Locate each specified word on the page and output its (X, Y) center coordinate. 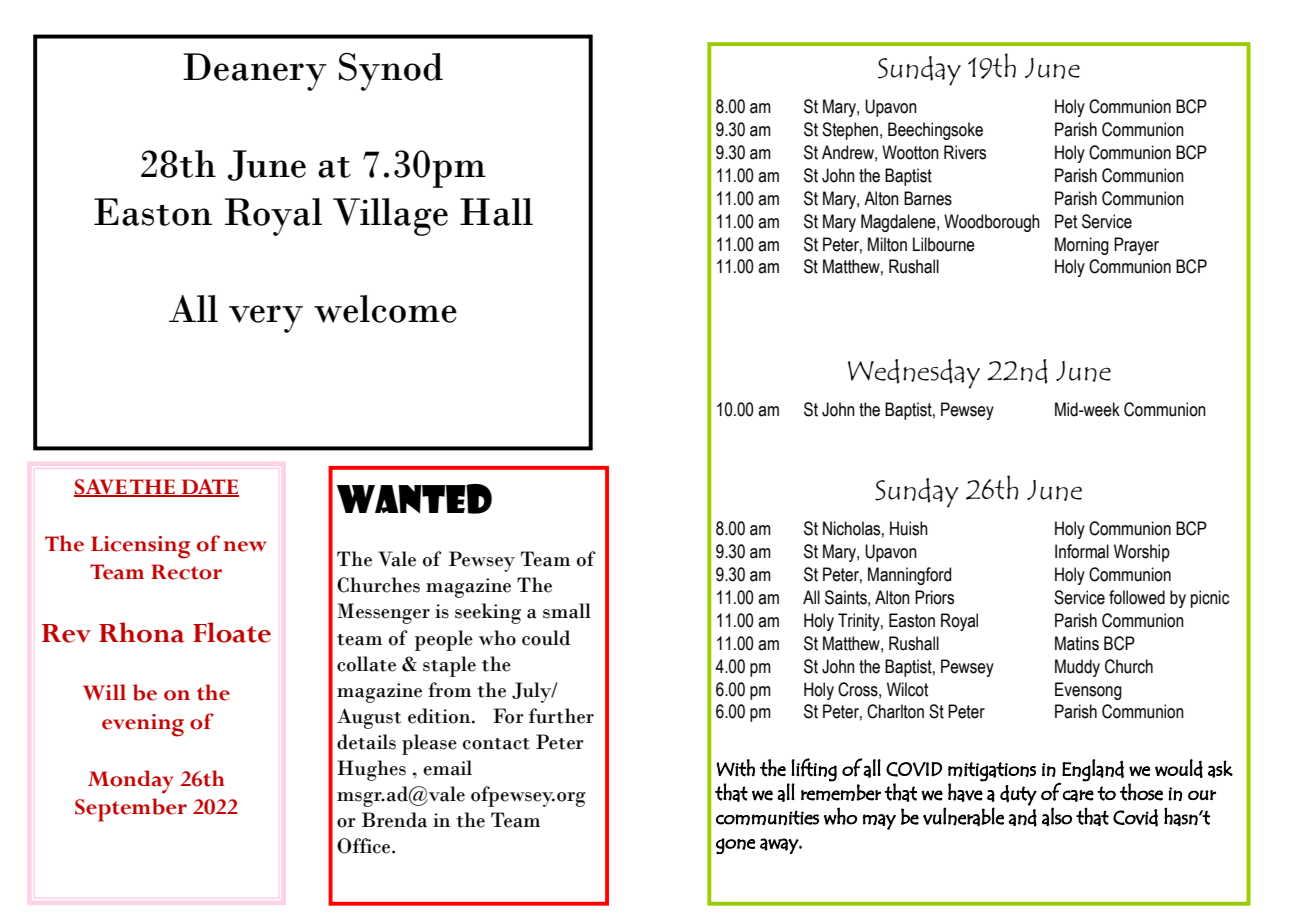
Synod (391, 72)
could (546, 638)
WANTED (414, 499)
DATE (209, 488)
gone (735, 846)
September (131, 810)
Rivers (965, 152)
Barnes (928, 198)
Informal (1082, 551)
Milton (887, 244)
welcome (385, 309)
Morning (1082, 246)
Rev (66, 633)
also (1057, 816)
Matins (1077, 643)
